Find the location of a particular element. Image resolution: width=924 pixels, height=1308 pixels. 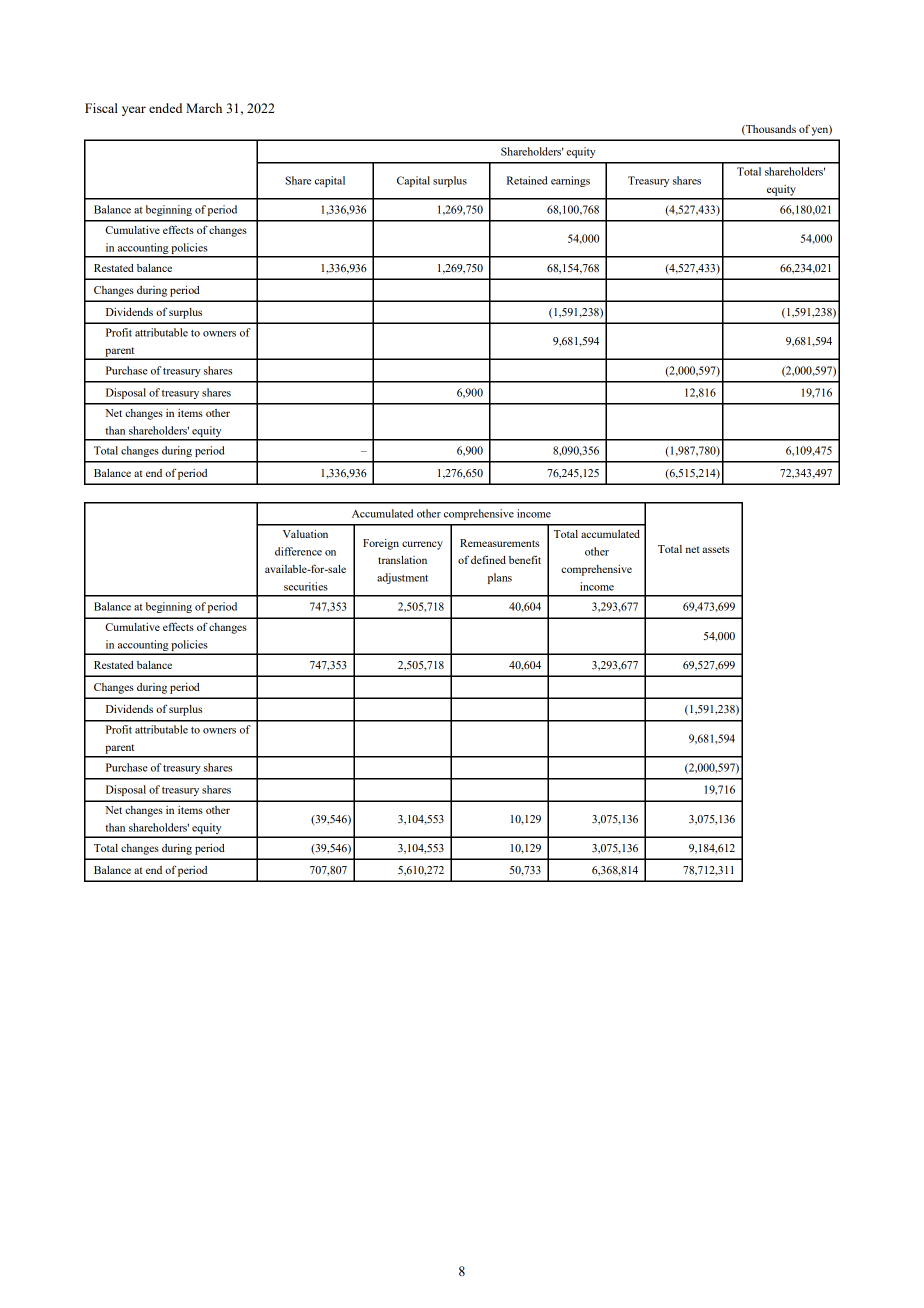

Retained is located at coordinates (527, 180).
